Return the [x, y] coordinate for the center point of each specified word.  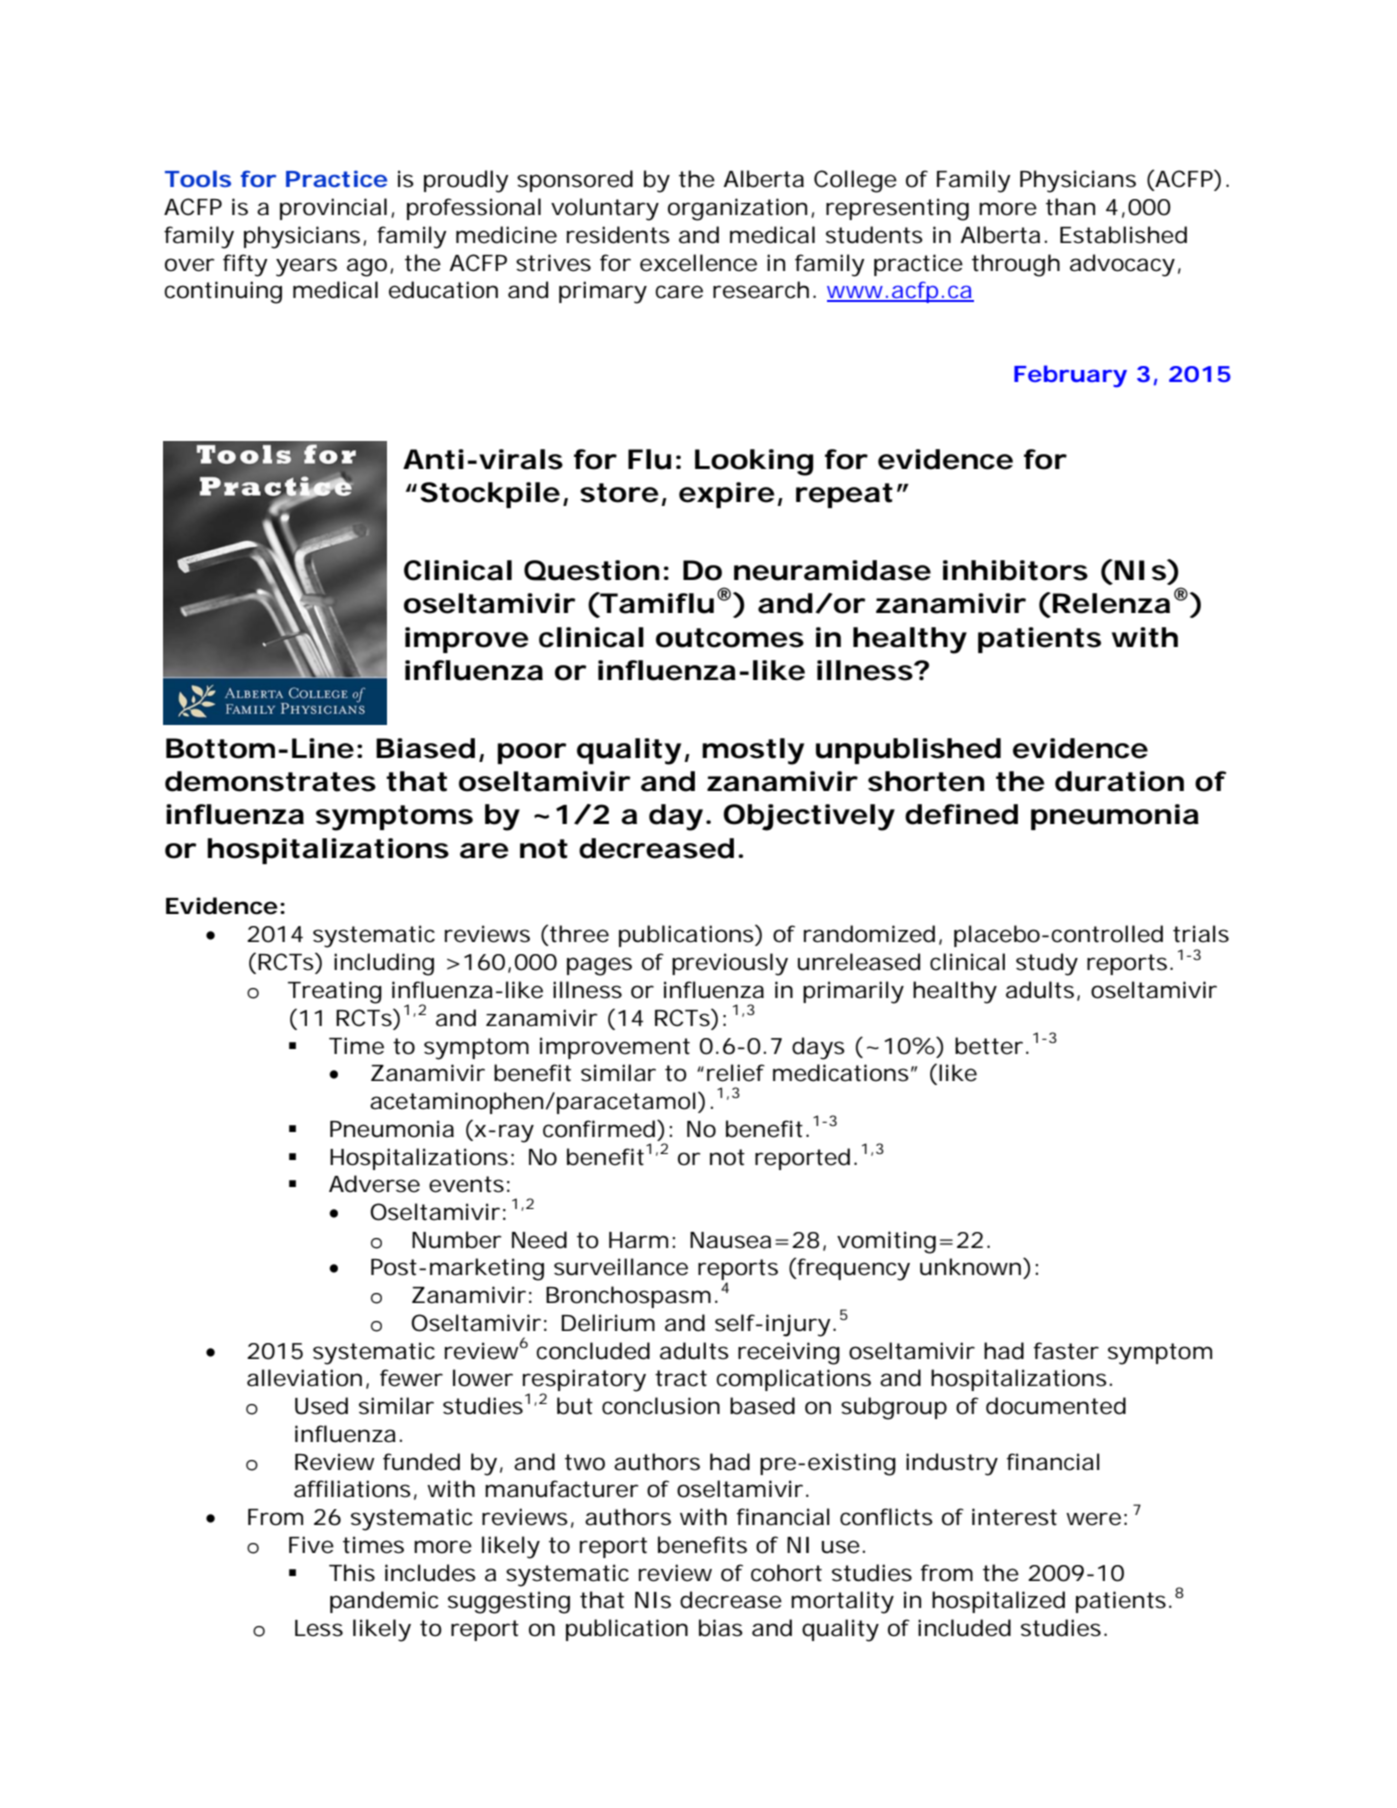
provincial [333, 209]
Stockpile [490, 495]
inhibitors [1015, 570]
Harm [638, 1240]
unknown [972, 1267]
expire [727, 495]
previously [730, 964]
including [384, 964]
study [1047, 964]
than [1070, 207]
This [352, 1573]
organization [737, 209]
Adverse [374, 1184]
